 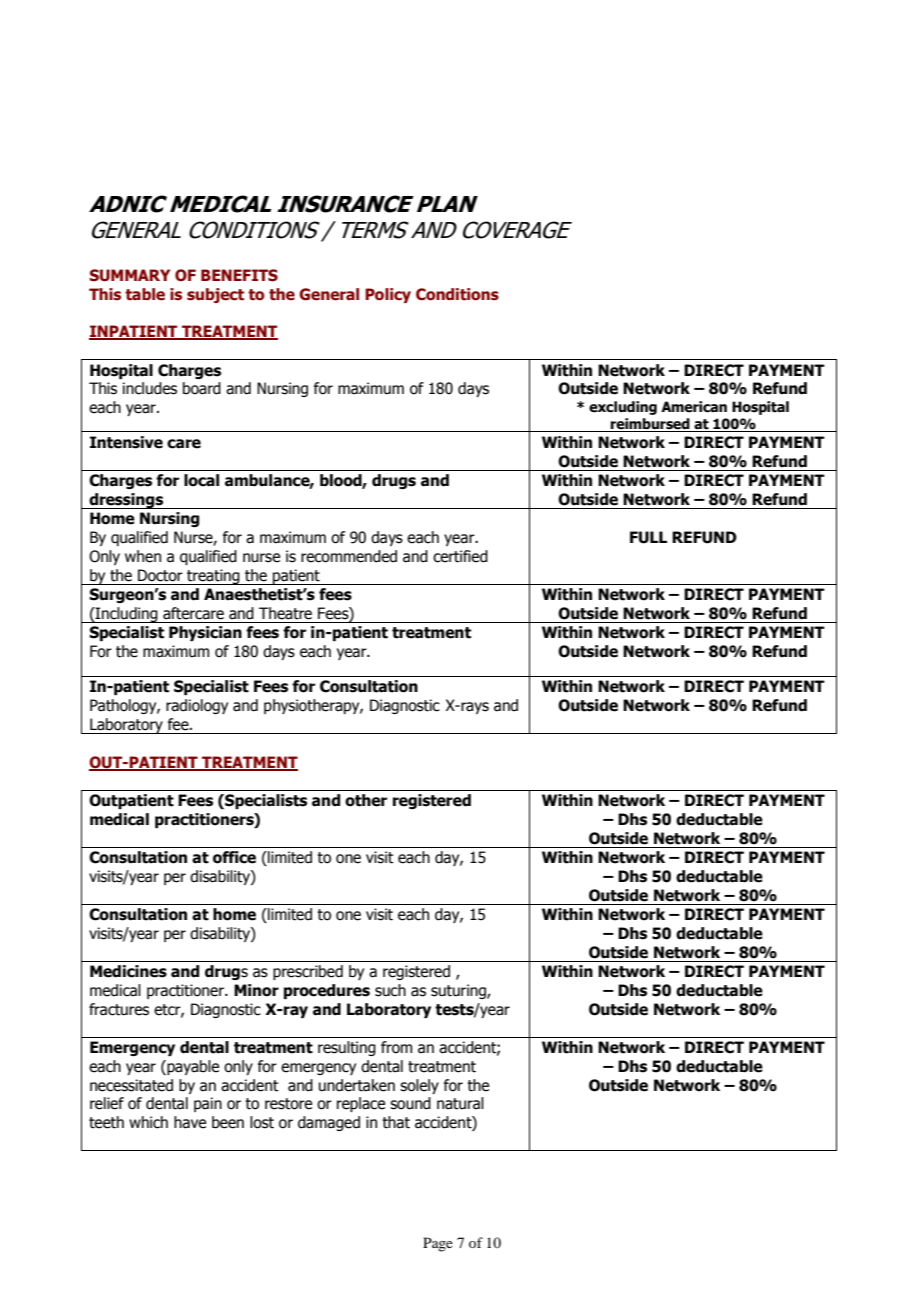 I want to click on FULL, so click(x=648, y=537).
